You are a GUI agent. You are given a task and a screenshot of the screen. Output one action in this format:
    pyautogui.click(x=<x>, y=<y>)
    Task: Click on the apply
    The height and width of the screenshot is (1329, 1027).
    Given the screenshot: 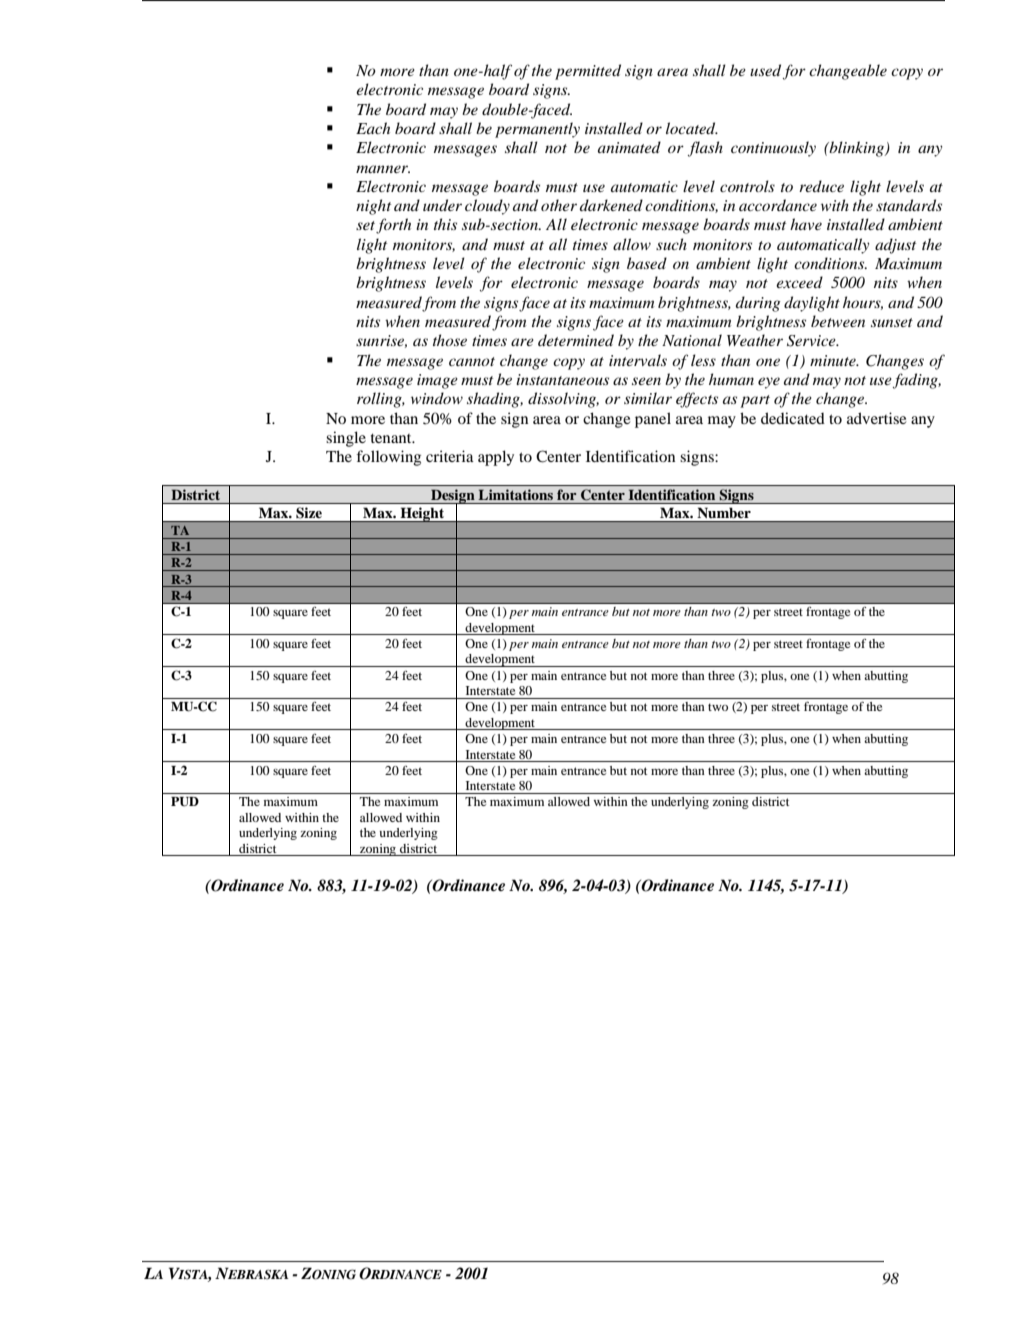 What is the action you would take?
    pyautogui.click(x=496, y=458)
